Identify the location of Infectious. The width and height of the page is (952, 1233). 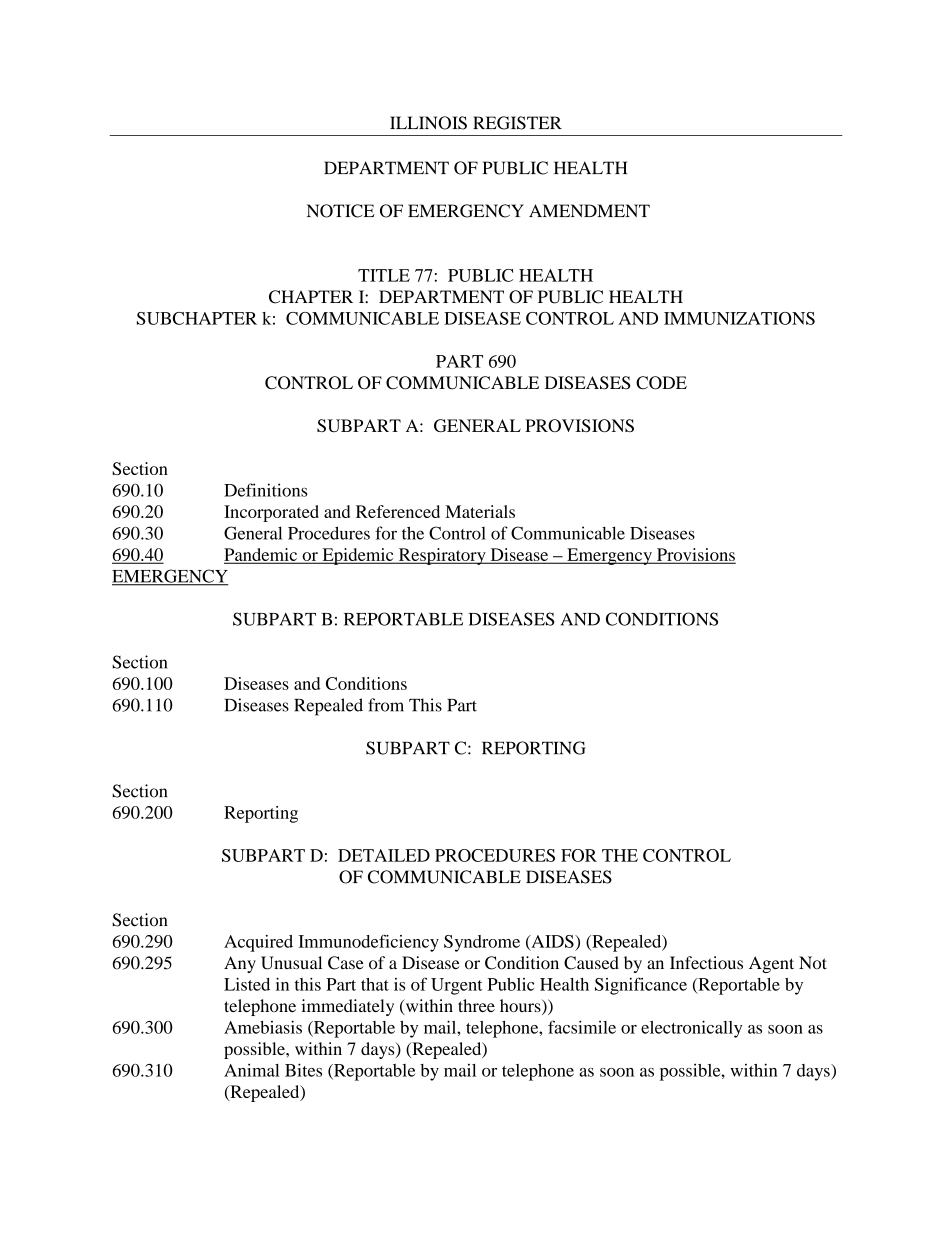
(706, 963).
